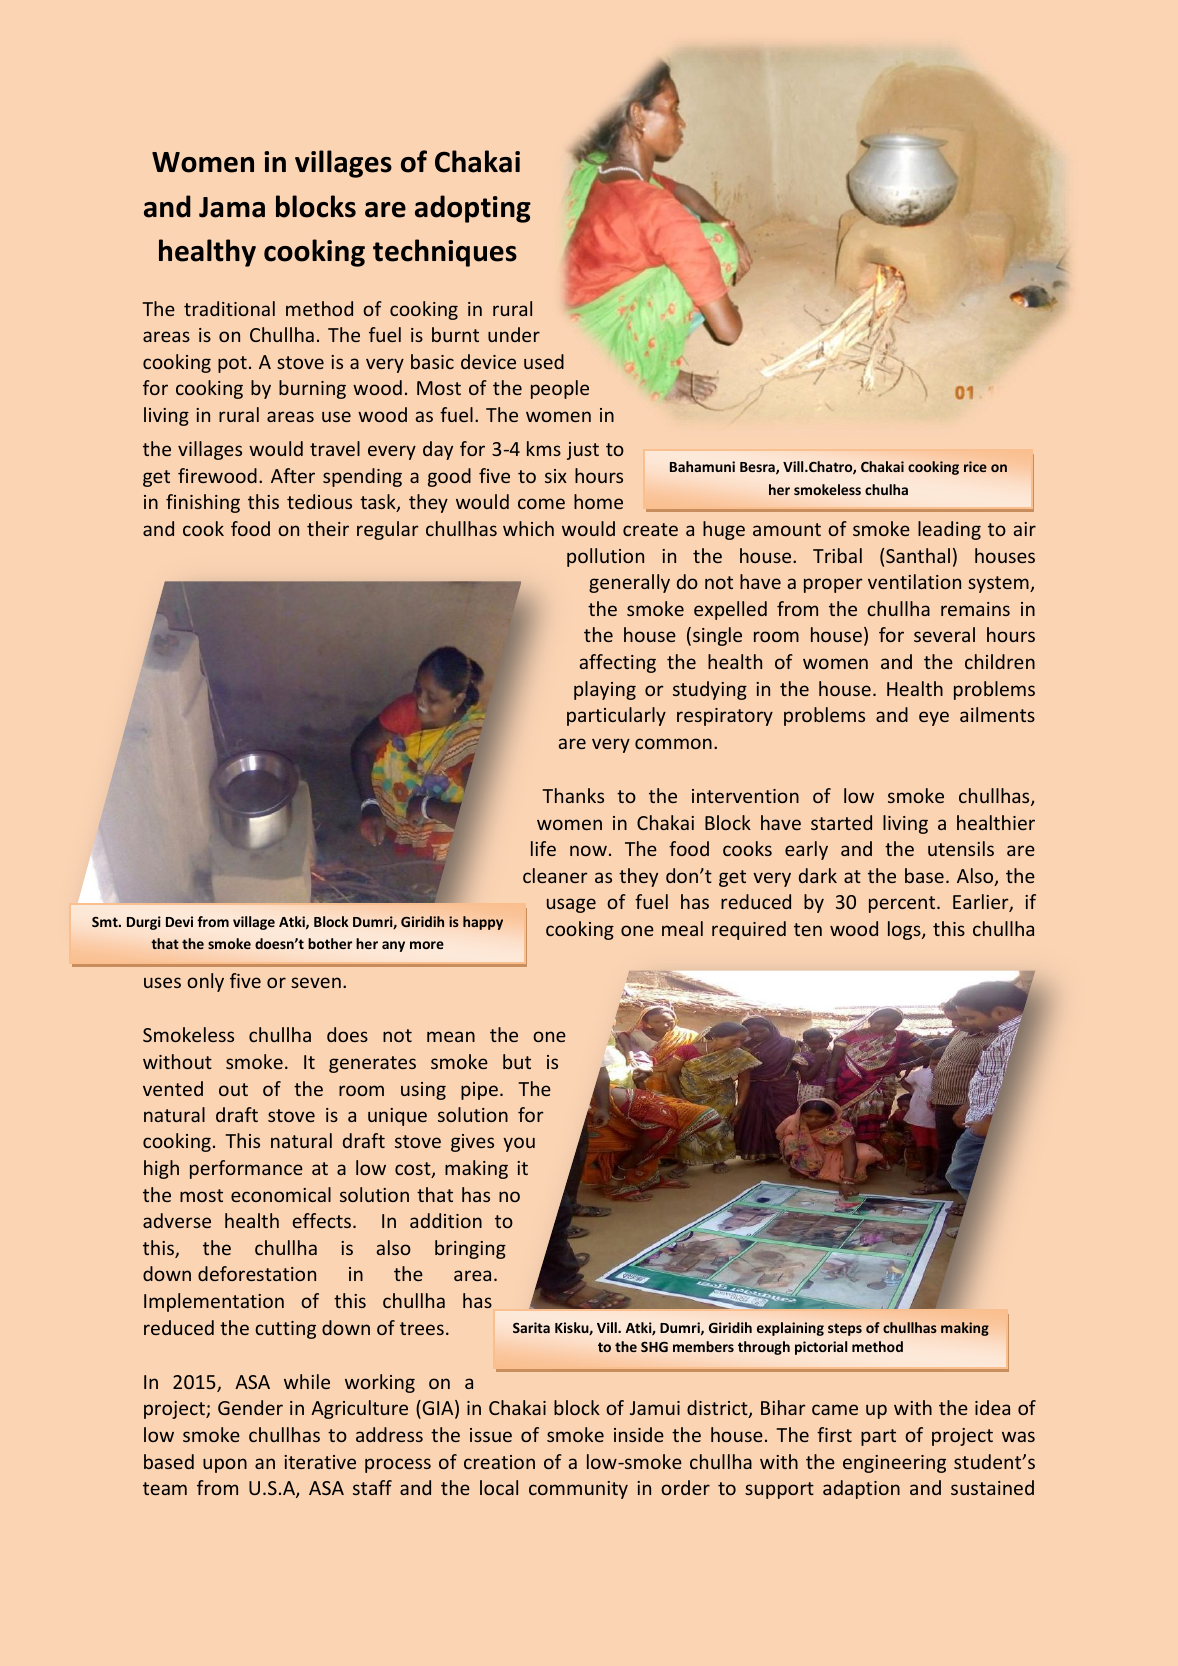 This screenshot has width=1178, height=1666. What do you see at coordinates (246, 1169) in the screenshot?
I see `performance` at bounding box center [246, 1169].
